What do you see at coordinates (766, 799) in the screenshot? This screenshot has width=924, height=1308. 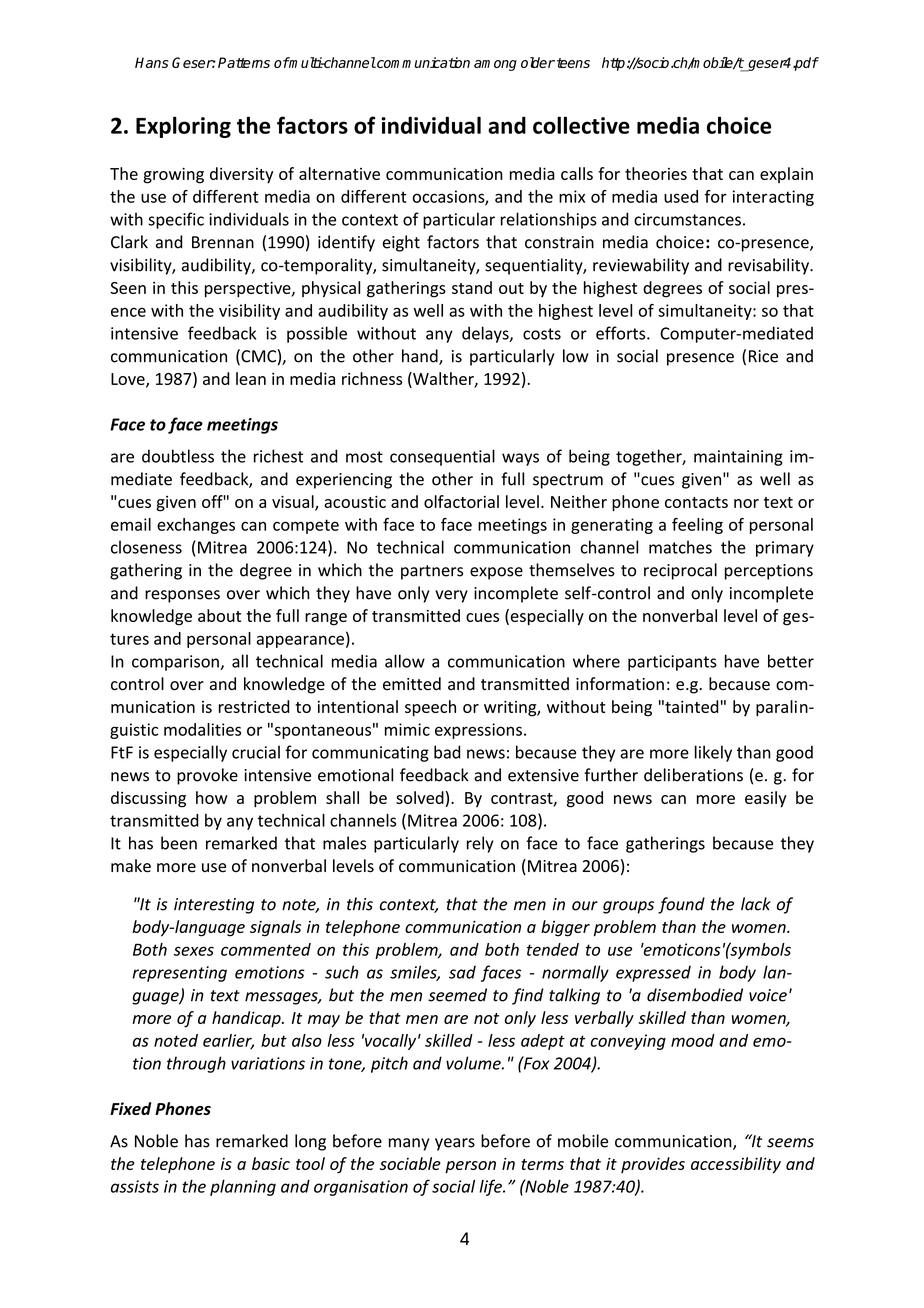 I see `easily` at bounding box center [766, 799].
